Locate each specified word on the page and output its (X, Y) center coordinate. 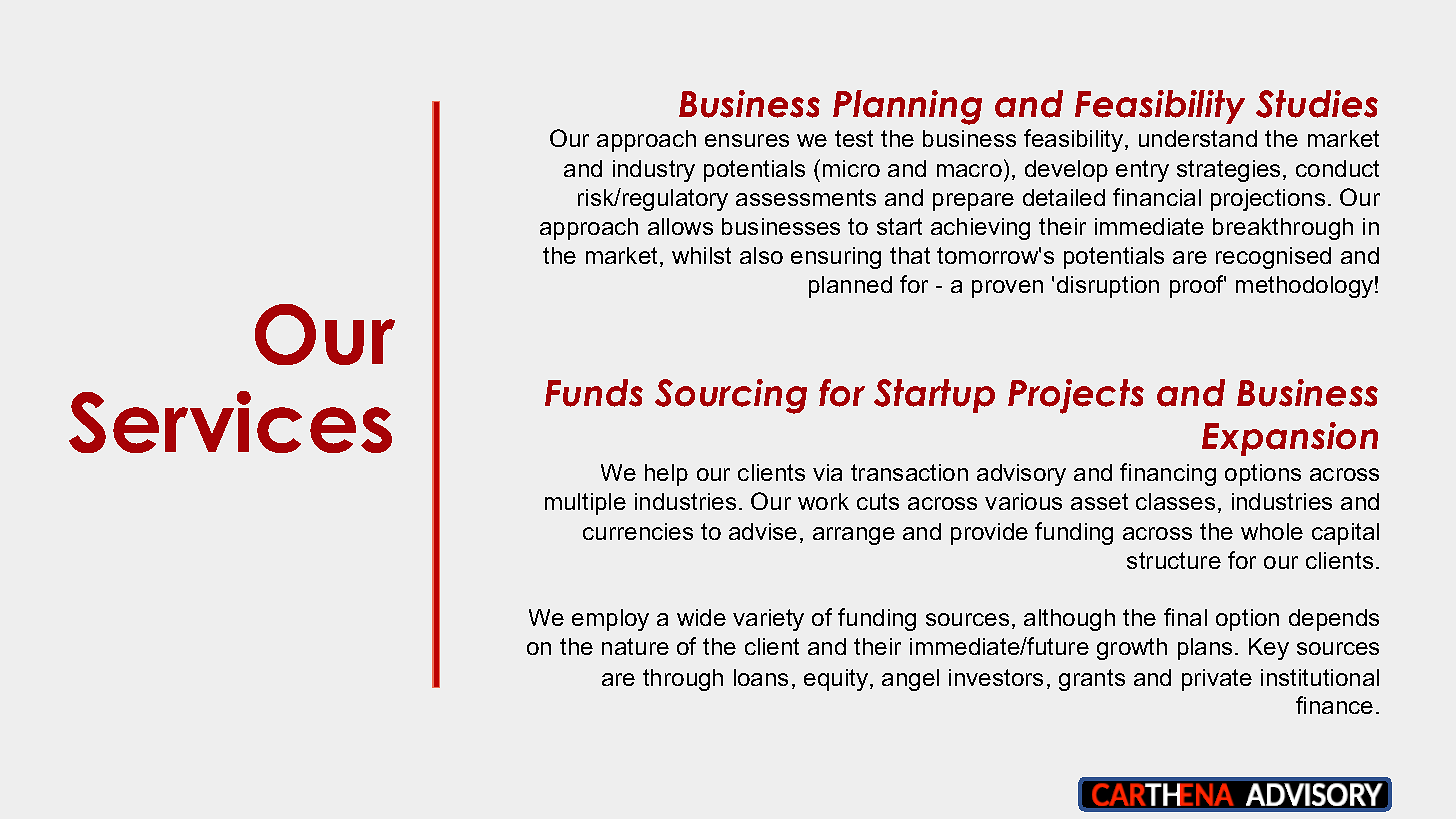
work (823, 501)
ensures (747, 140)
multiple (585, 504)
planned (850, 287)
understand (1198, 138)
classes (1175, 501)
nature (635, 646)
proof (1198, 286)
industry (654, 171)
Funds (594, 393)
